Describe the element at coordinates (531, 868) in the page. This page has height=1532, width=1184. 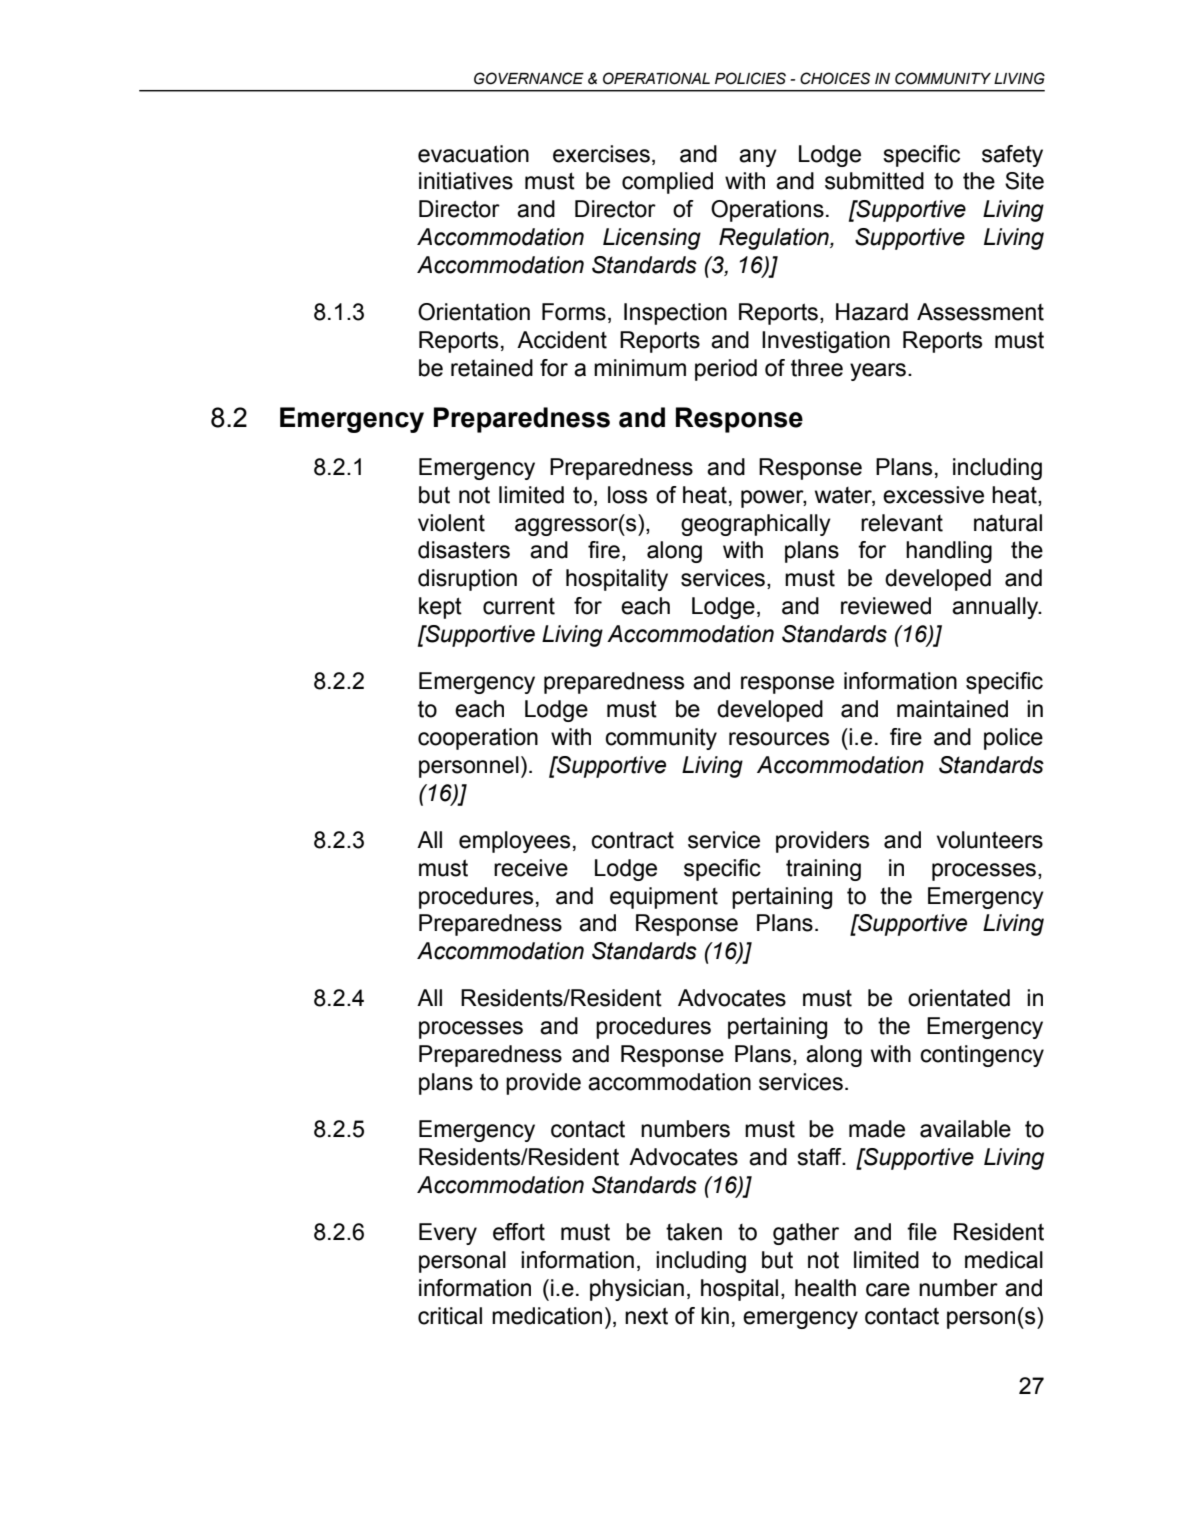
I see `receive` at that location.
